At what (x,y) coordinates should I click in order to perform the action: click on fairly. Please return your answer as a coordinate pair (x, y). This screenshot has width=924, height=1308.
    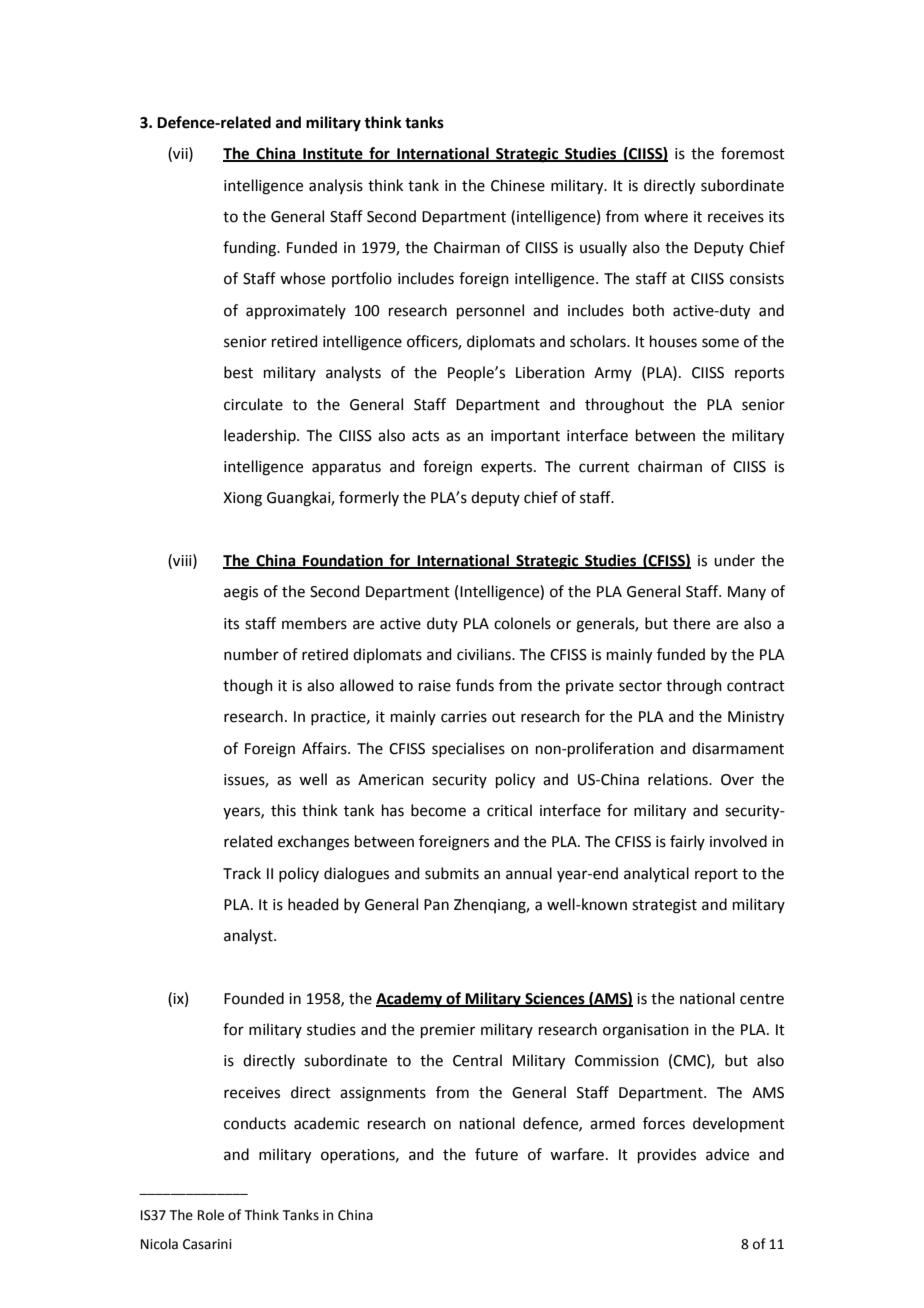
    Looking at the image, I should click on (687, 842).
